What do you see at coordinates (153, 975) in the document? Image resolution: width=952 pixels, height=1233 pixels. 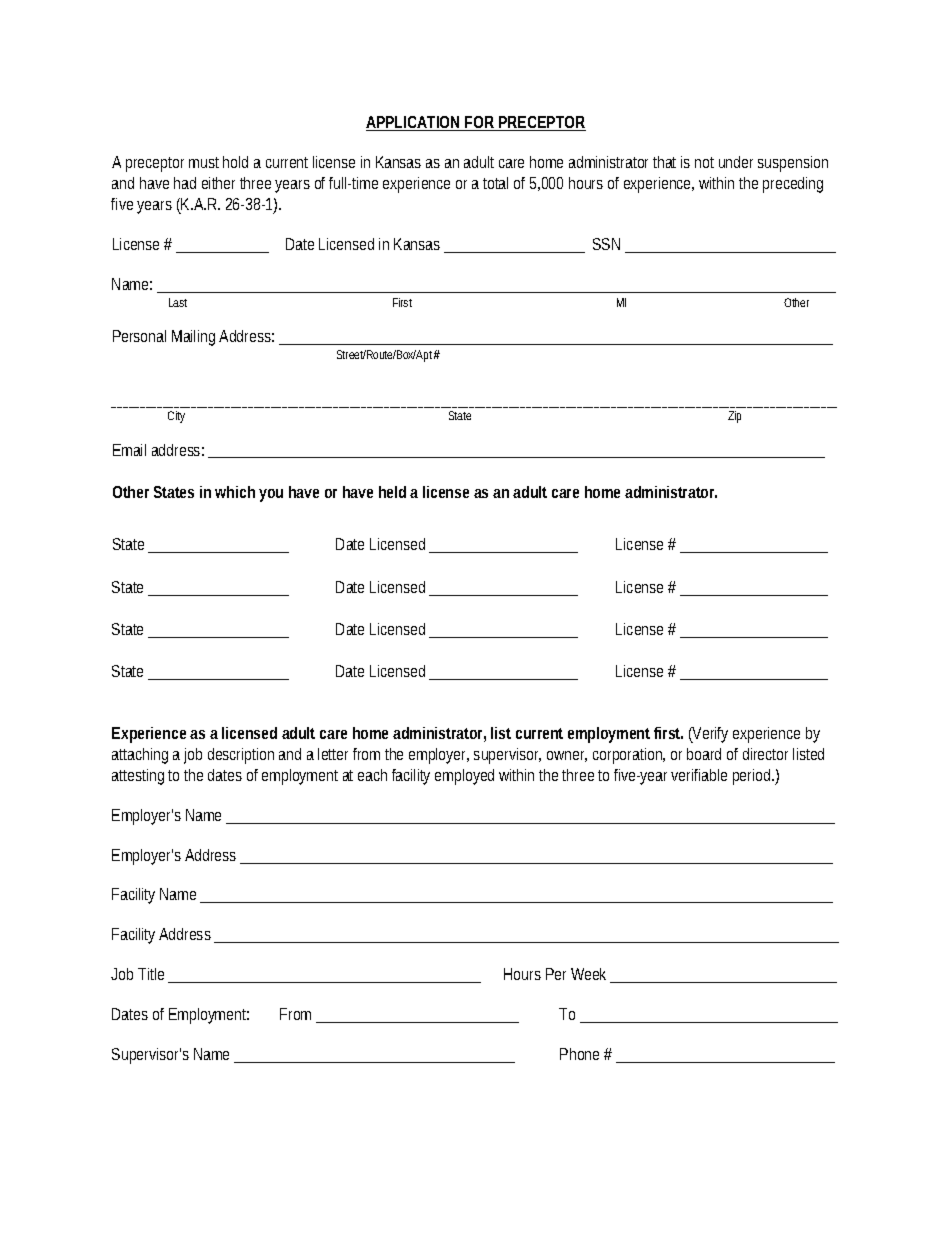 I see `Title` at bounding box center [153, 975].
